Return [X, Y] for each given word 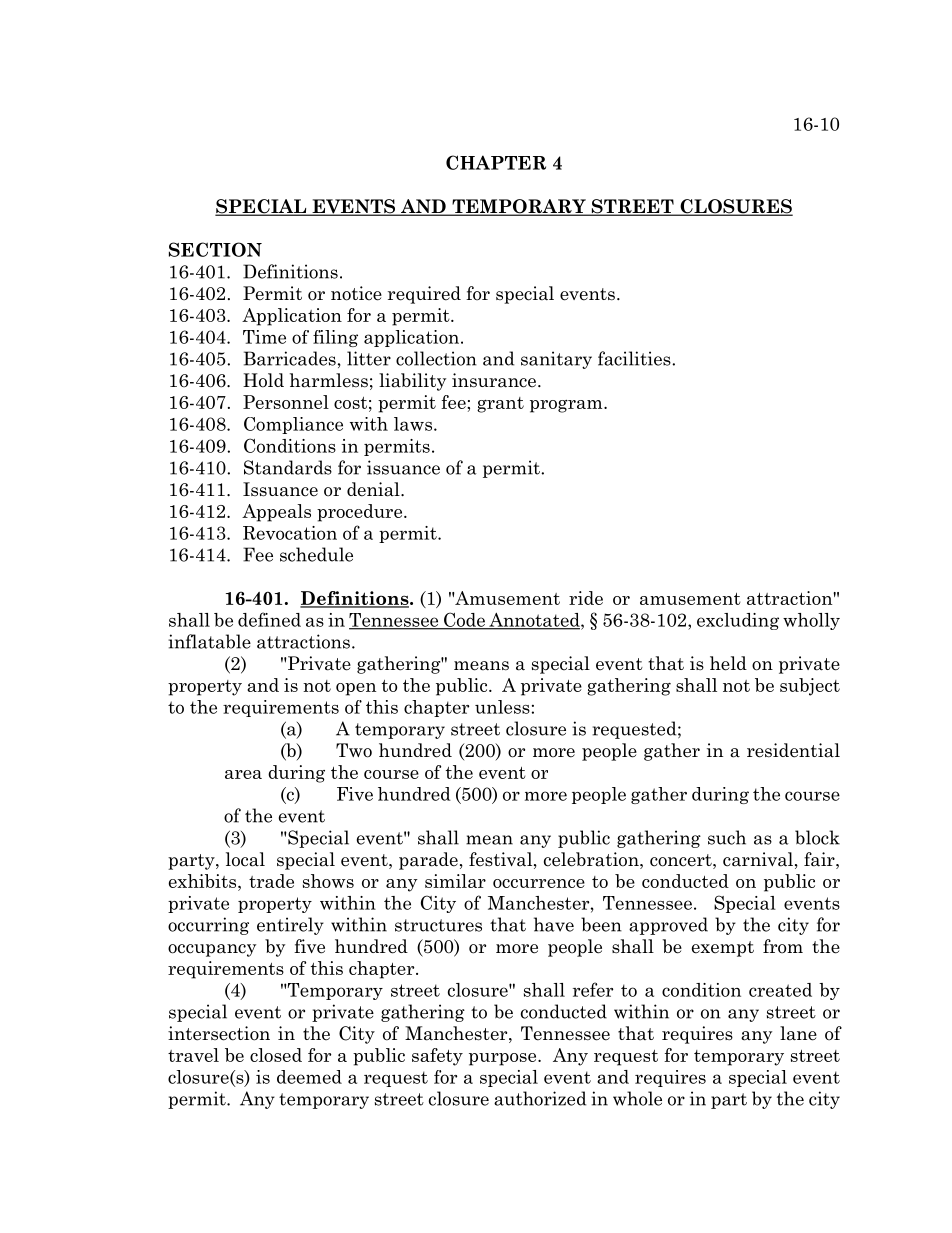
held [728, 663]
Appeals [276, 513]
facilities [635, 358]
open [356, 689]
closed [276, 1055]
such [727, 837]
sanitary [556, 360]
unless [502, 707]
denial [374, 489]
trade [271, 881]
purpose [504, 1059]
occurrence [539, 883]
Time [264, 337]
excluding [738, 621]
